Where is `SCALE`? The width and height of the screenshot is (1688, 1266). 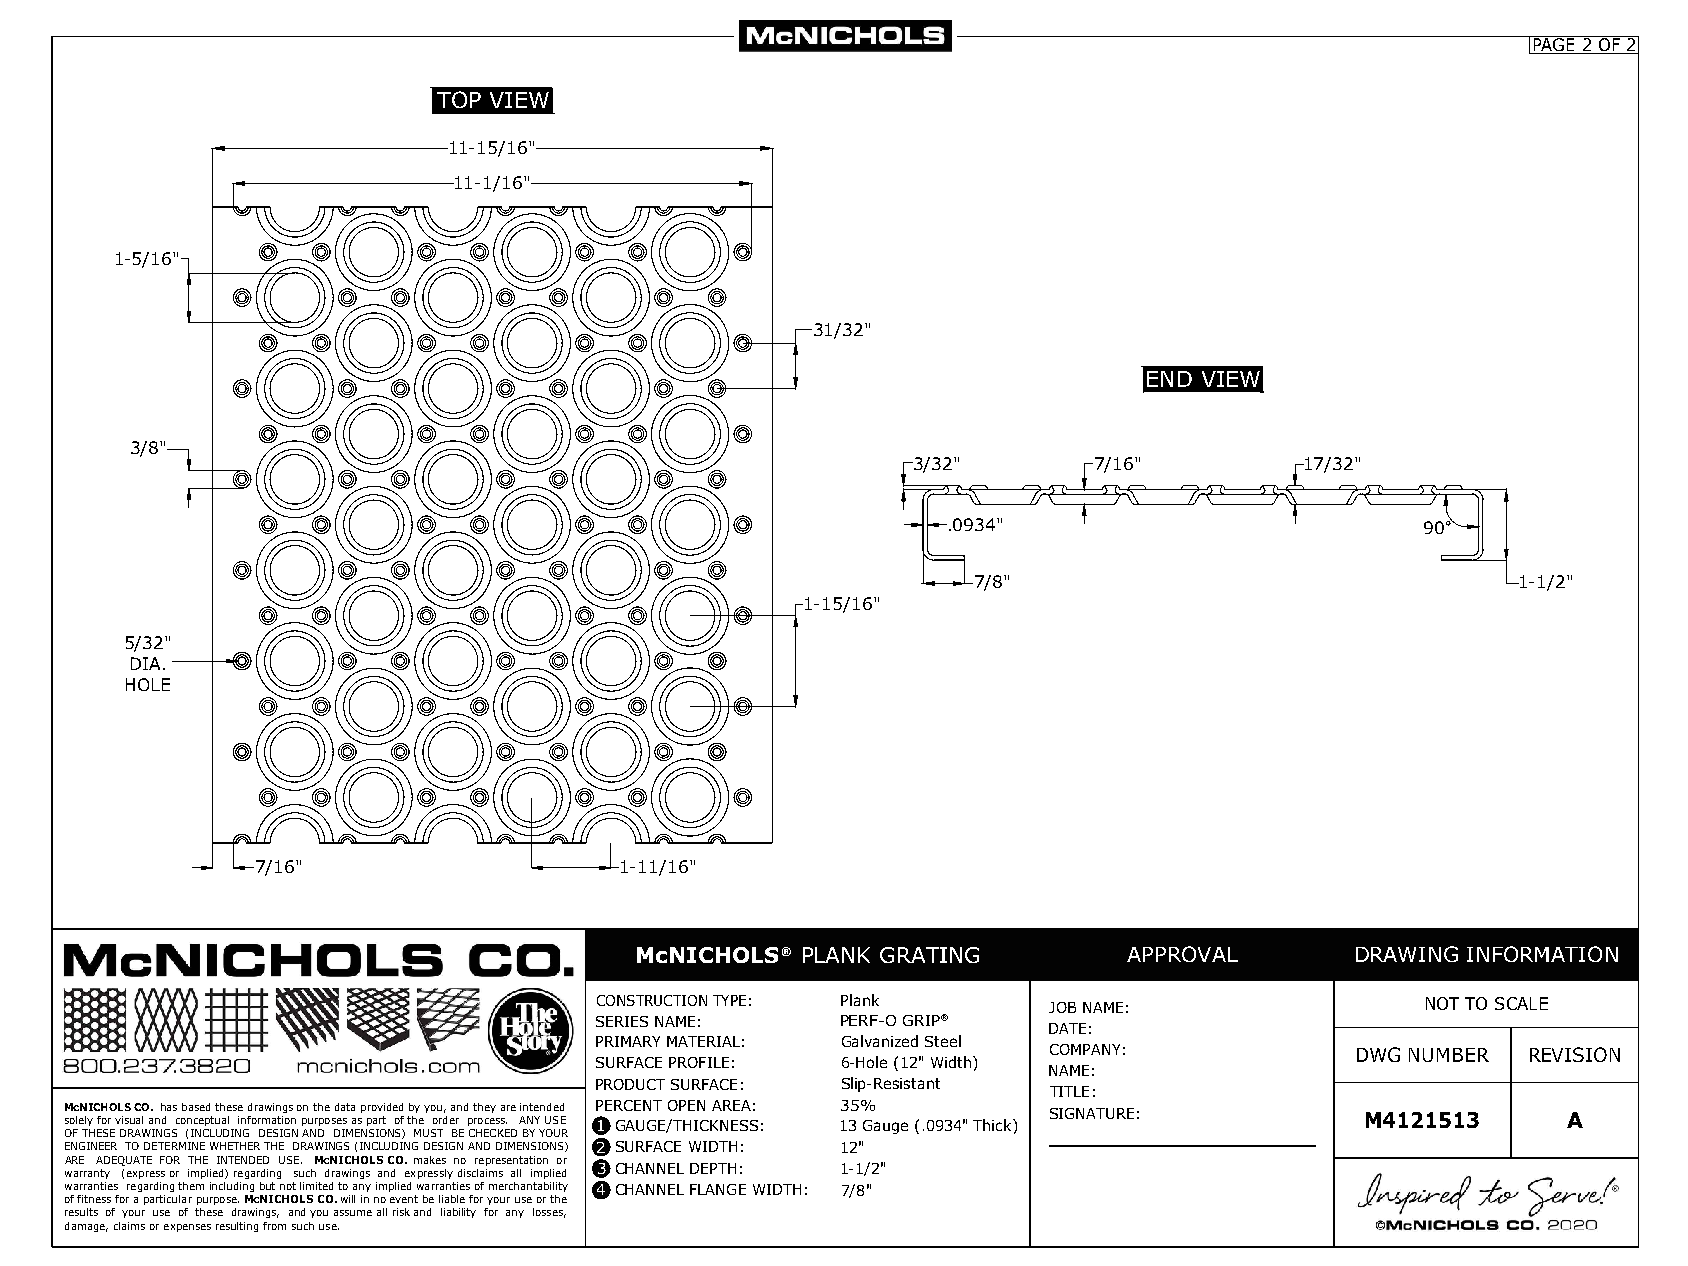
SCALE is located at coordinates (1521, 1003).
